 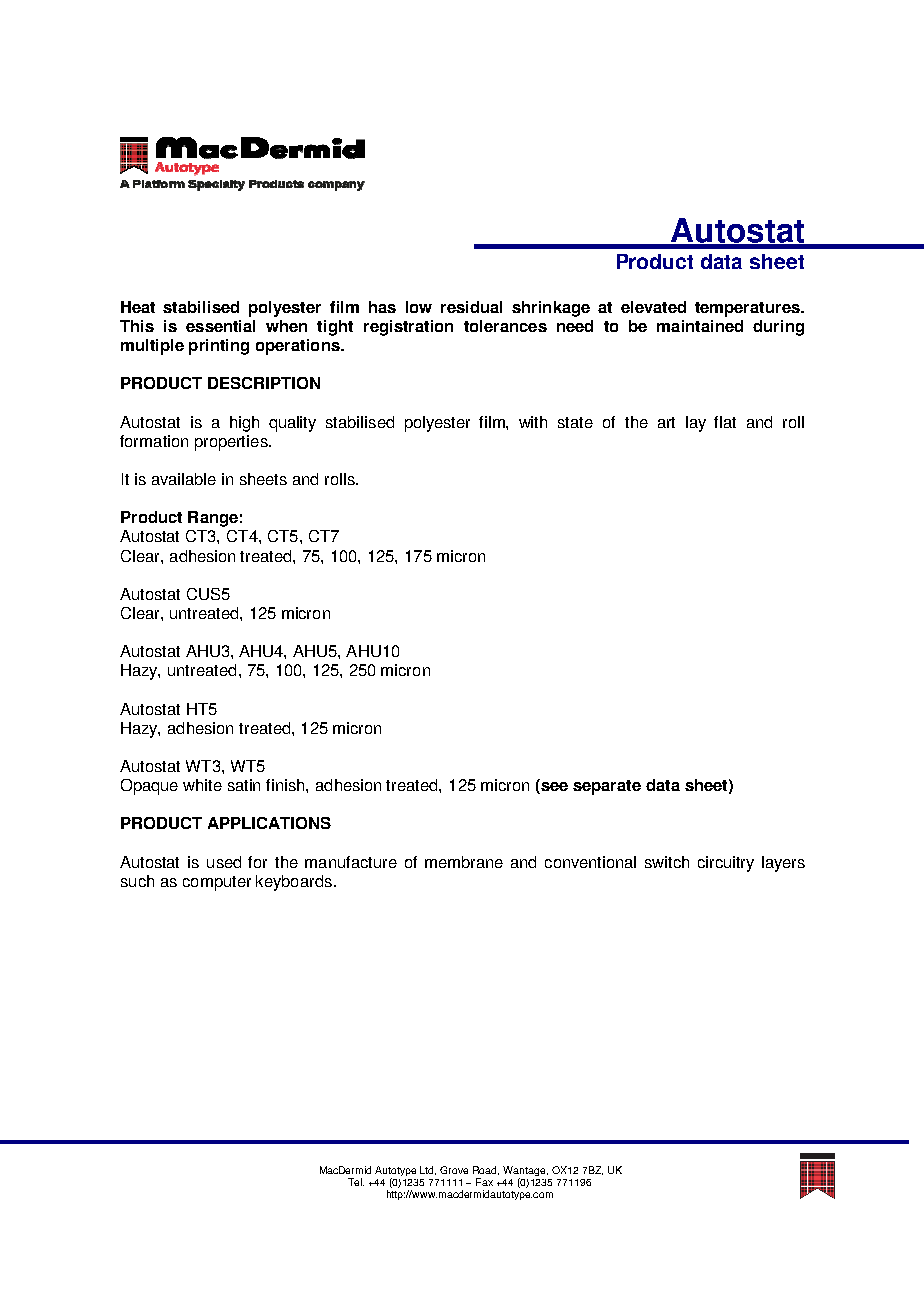 I want to click on essential, so click(x=220, y=326).
